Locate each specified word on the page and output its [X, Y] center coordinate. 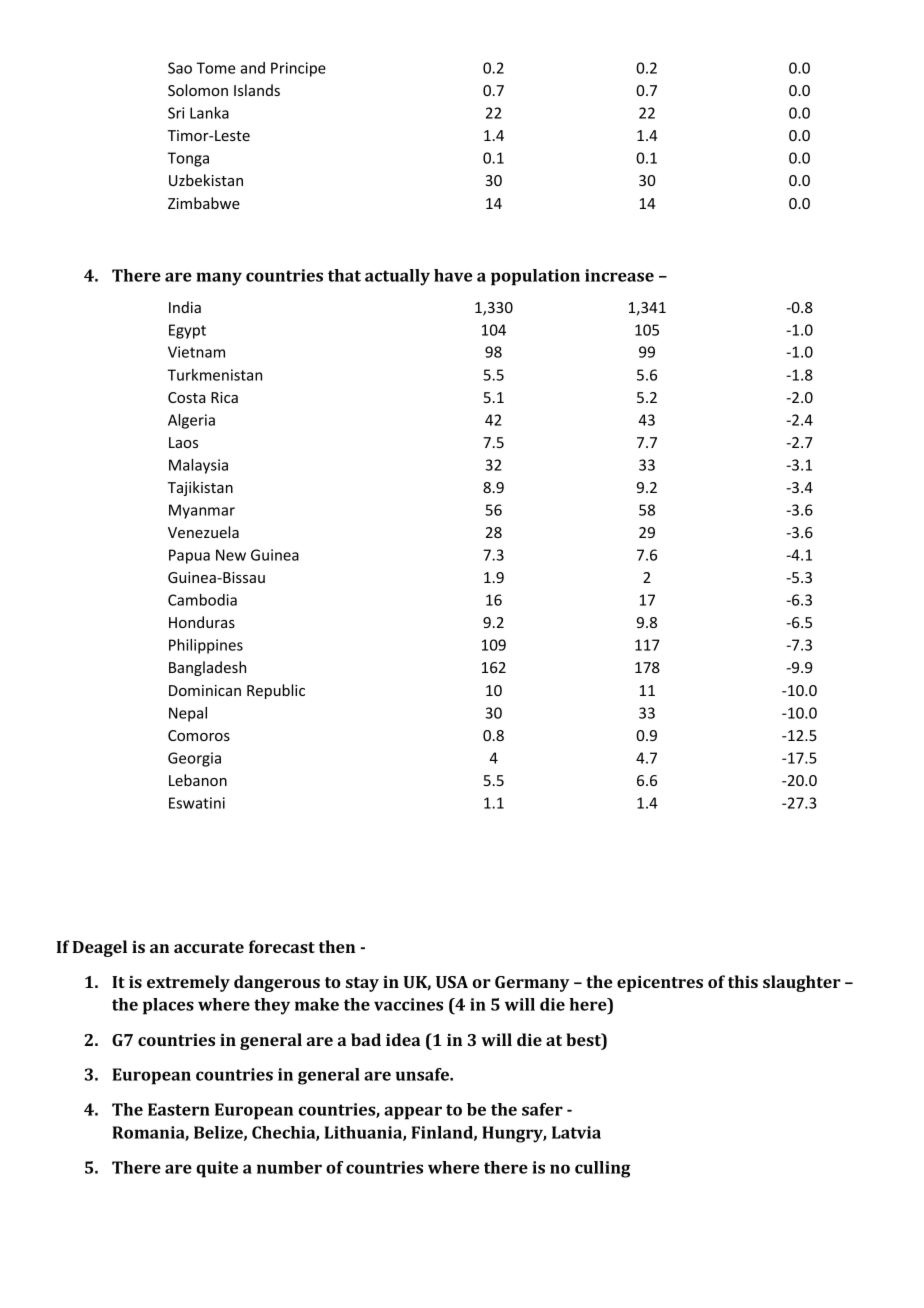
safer [542, 1109]
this [743, 981]
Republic [276, 691]
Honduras [202, 622]
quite [217, 1169]
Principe [298, 69]
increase [619, 275]
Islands [257, 90]
